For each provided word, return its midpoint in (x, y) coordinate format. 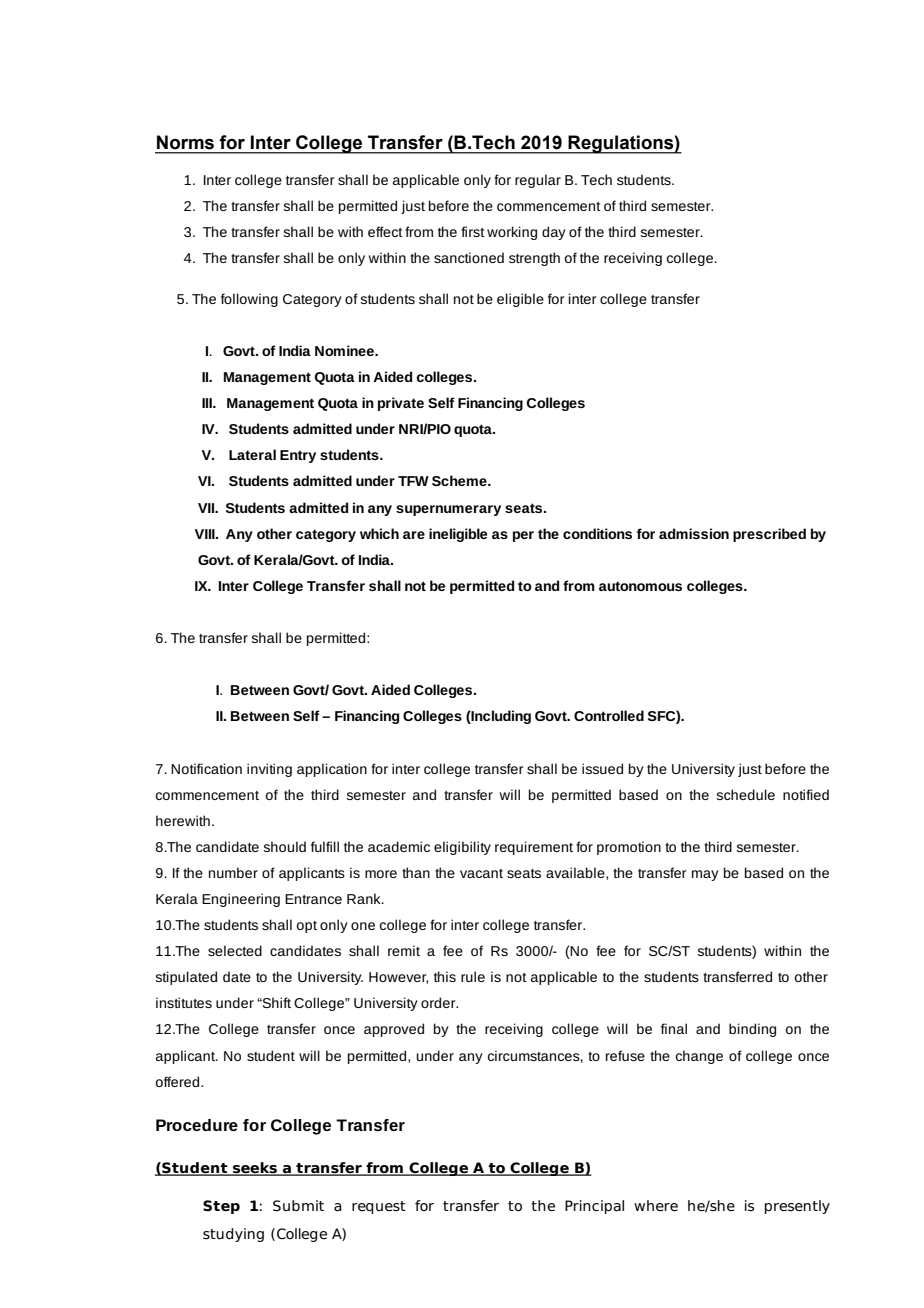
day (554, 233)
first (473, 231)
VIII (206, 534)
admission (694, 533)
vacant (481, 873)
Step (221, 1207)
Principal (594, 1207)
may (705, 875)
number (233, 872)
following (249, 300)
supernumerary (448, 510)
